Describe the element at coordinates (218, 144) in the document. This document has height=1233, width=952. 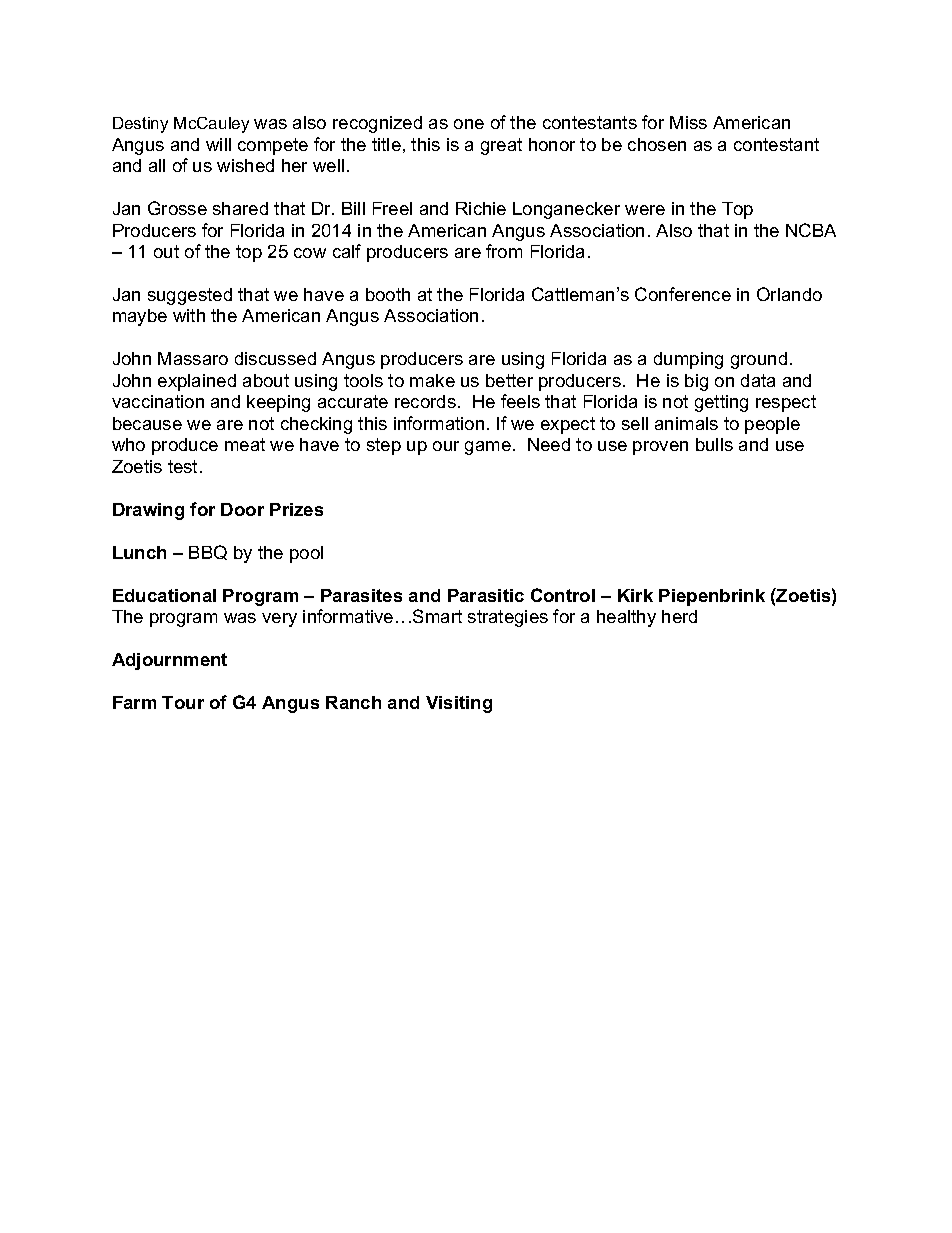
I see `will` at that location.
